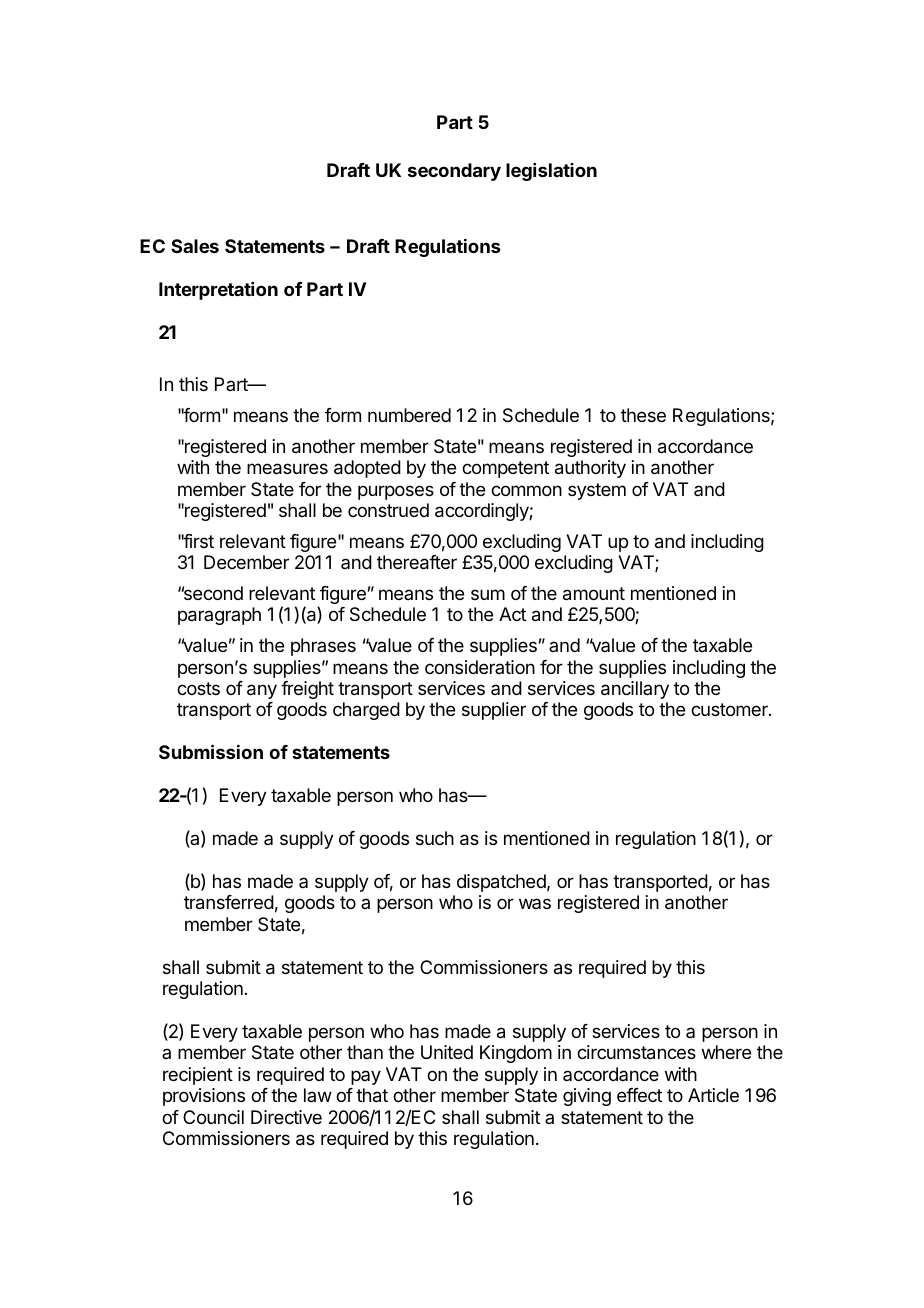 The width and height of the screenshot is (924, 1308). I want to click on paragraph, so click(219, 616).
